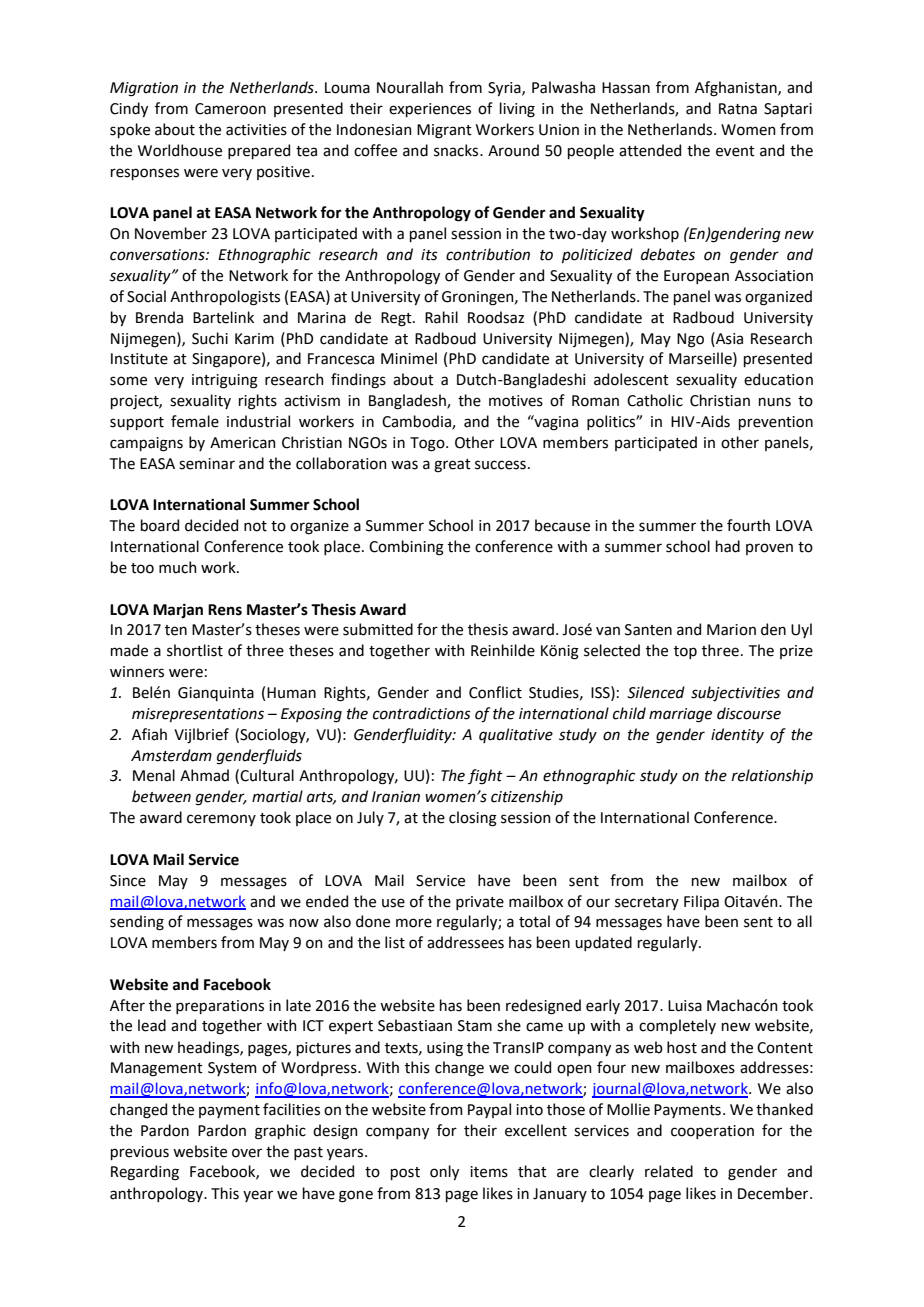 The image size is (924, 1307). What do you see at coordinates (452, 466) in the image?
I see `great` at bounding box center [452, 466].
